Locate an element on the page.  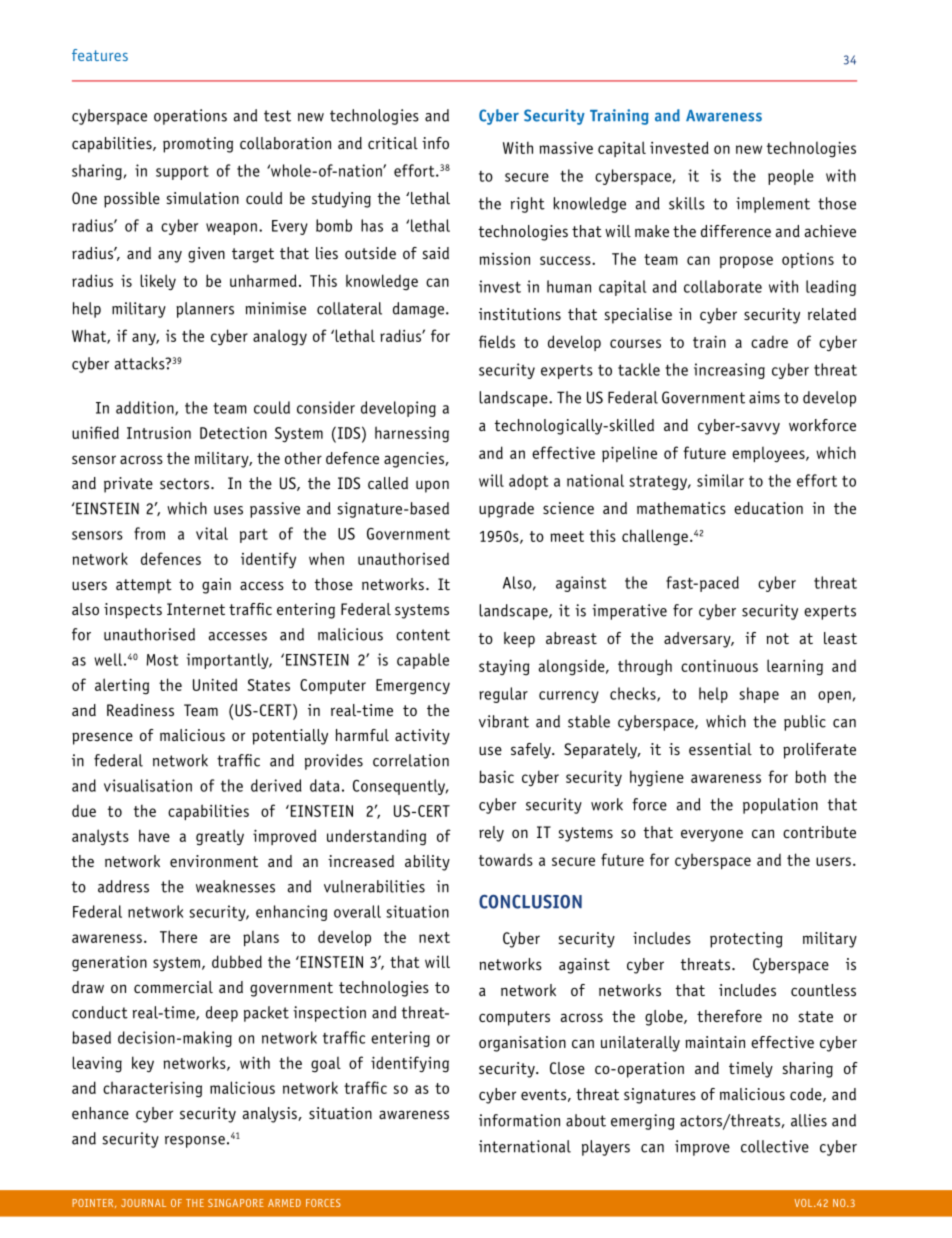
critical is located at coordinates (393, 143).
